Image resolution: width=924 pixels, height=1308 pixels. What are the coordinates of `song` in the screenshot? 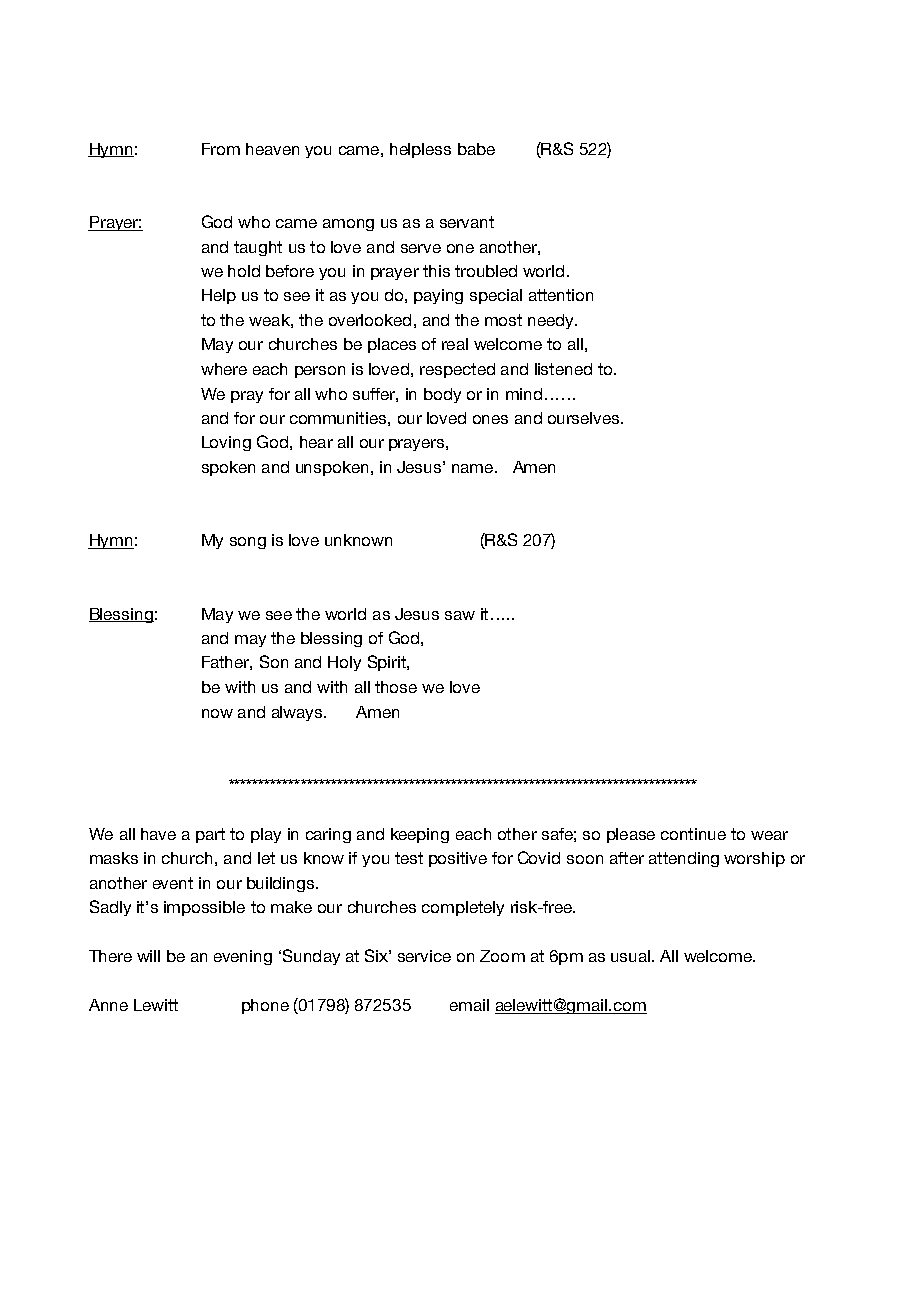 It's located at (248, 543).
